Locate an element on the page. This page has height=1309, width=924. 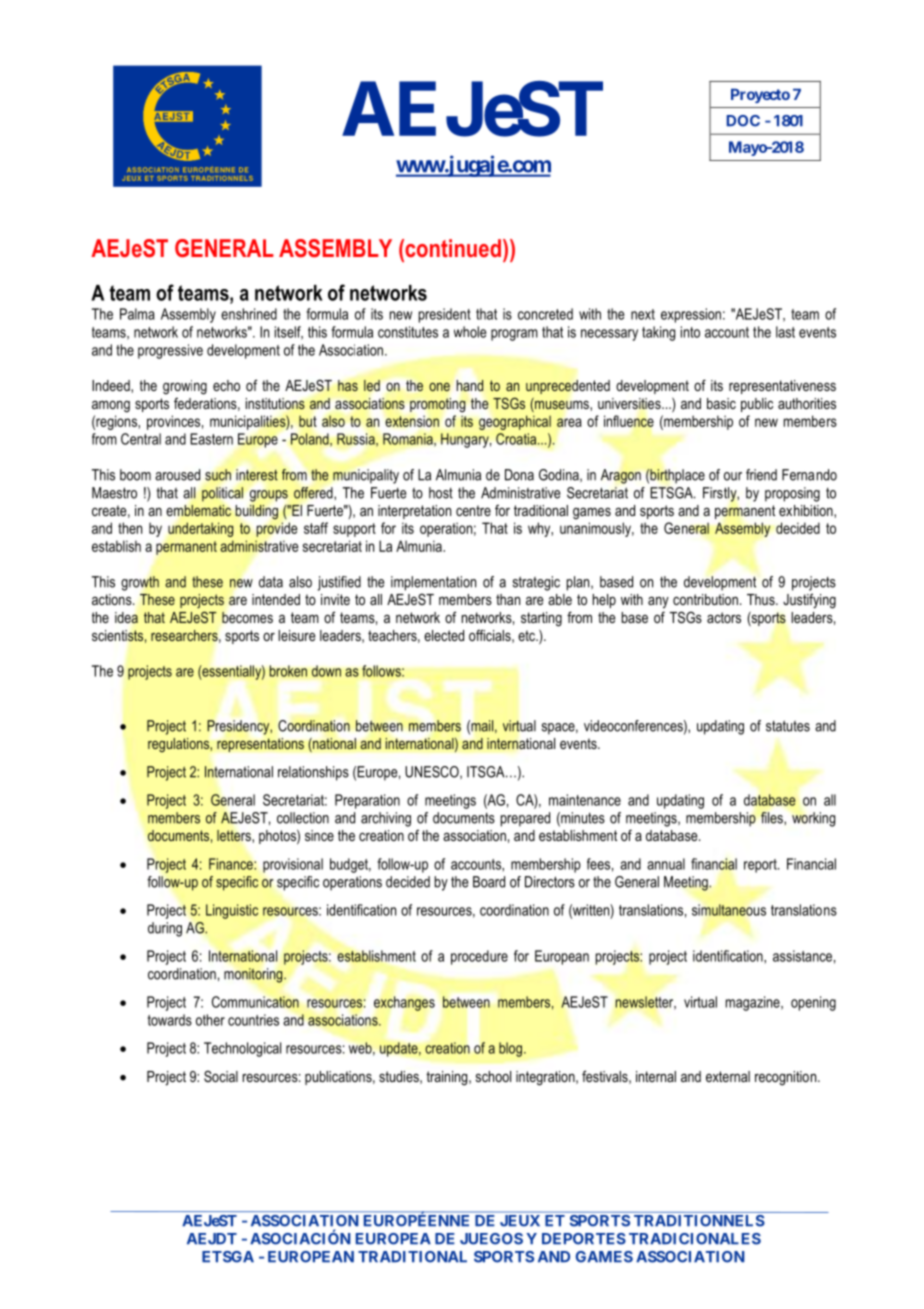
contribution is located at coordinates (705, 599).
